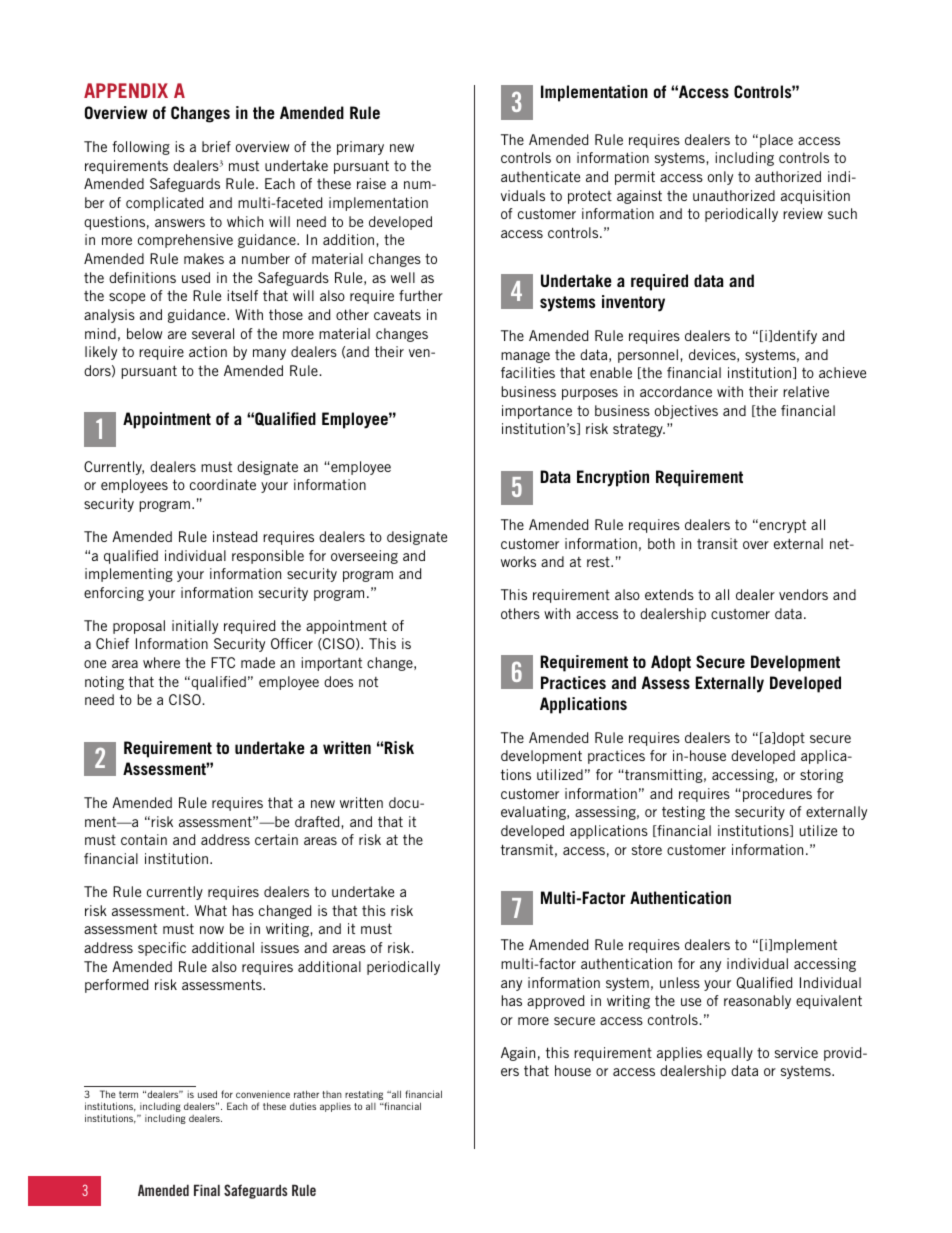 This page has height=1233, width=952. I want to click on brief, so click(216, 146).
